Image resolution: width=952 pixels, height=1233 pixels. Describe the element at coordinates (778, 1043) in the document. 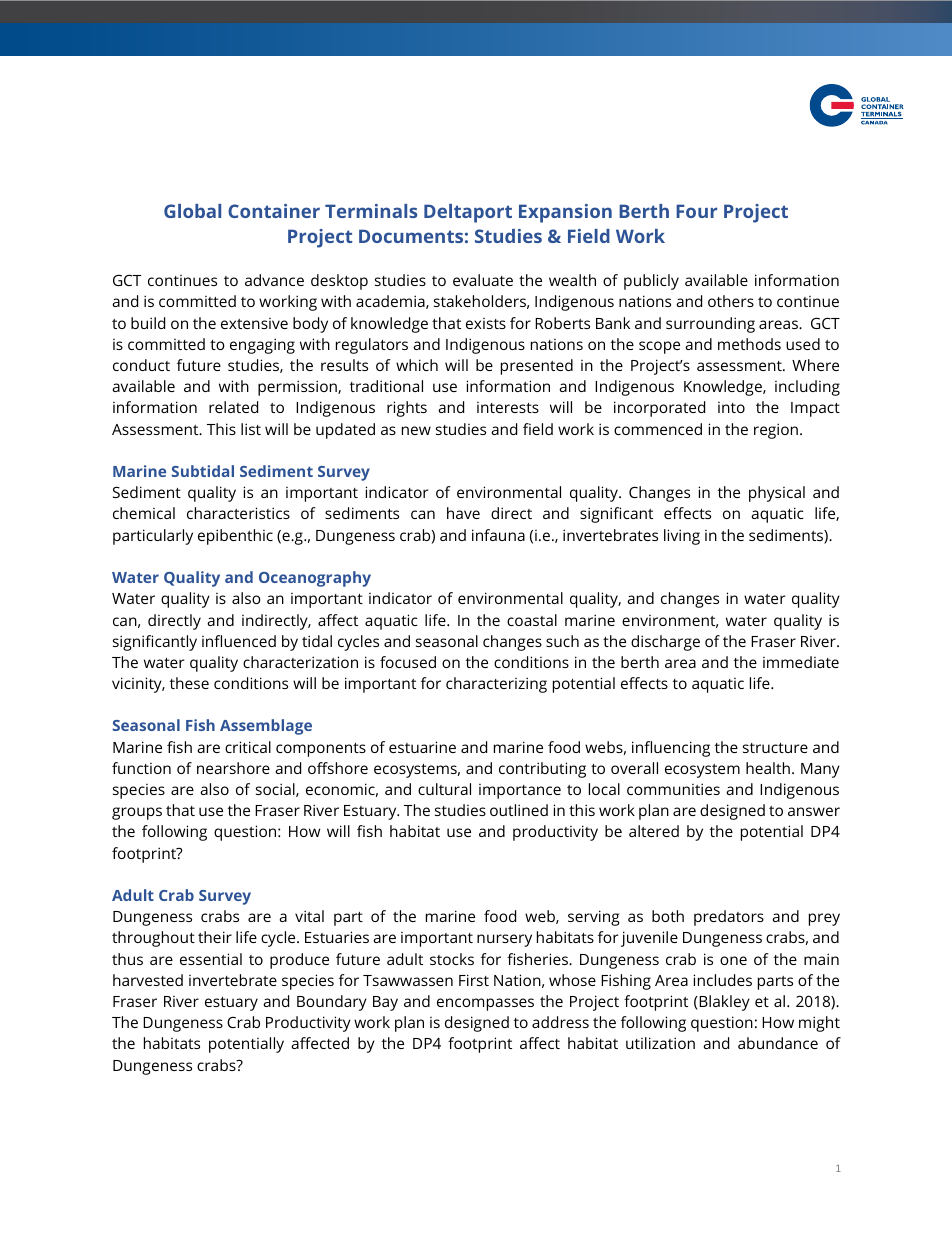

I see `abundance` at that location.
